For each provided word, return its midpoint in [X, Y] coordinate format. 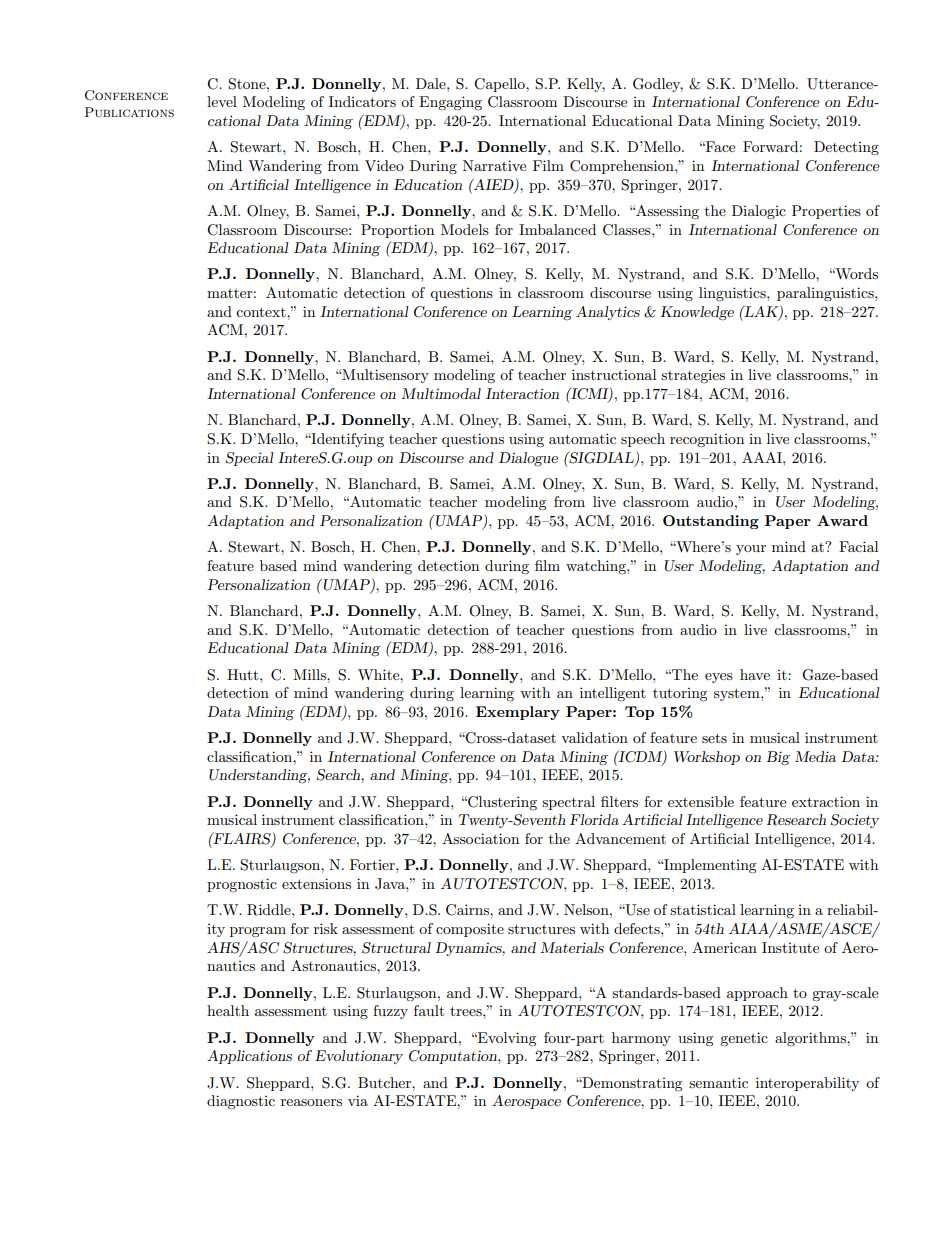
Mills [310, 674]
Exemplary [518, 713]
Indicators [362, 101]
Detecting [846, 148]
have [755, 674]
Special [249, 459]
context [262, 312]
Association [480, 838]
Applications [249, 1057]
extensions [316, 883]
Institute [790, 947]
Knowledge [697, 313]
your [751, 550]
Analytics [608, 313]
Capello [500, 85]
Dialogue [528, 459]
